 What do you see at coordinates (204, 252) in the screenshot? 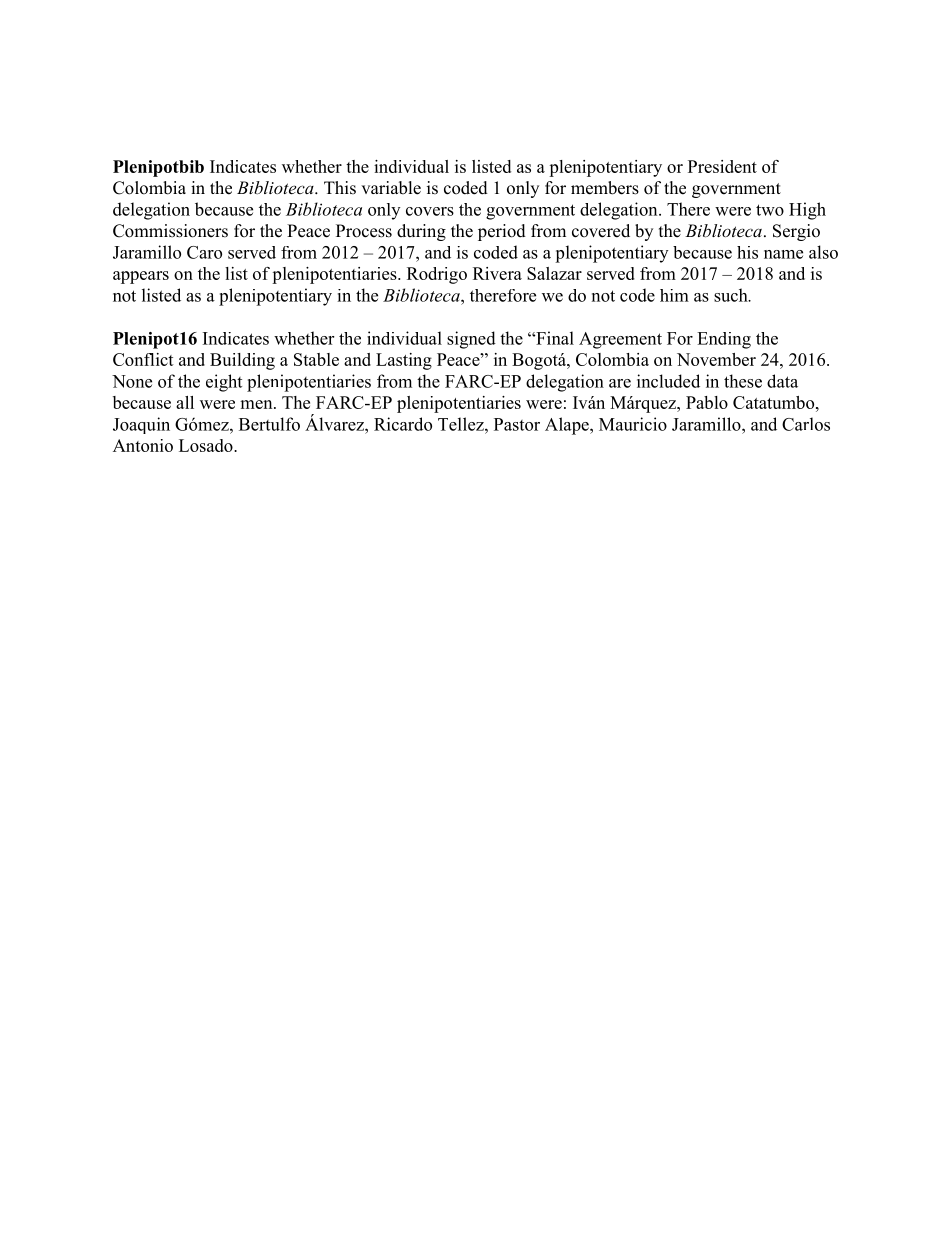
I see `Caro` at bounding box center [204, 252].
